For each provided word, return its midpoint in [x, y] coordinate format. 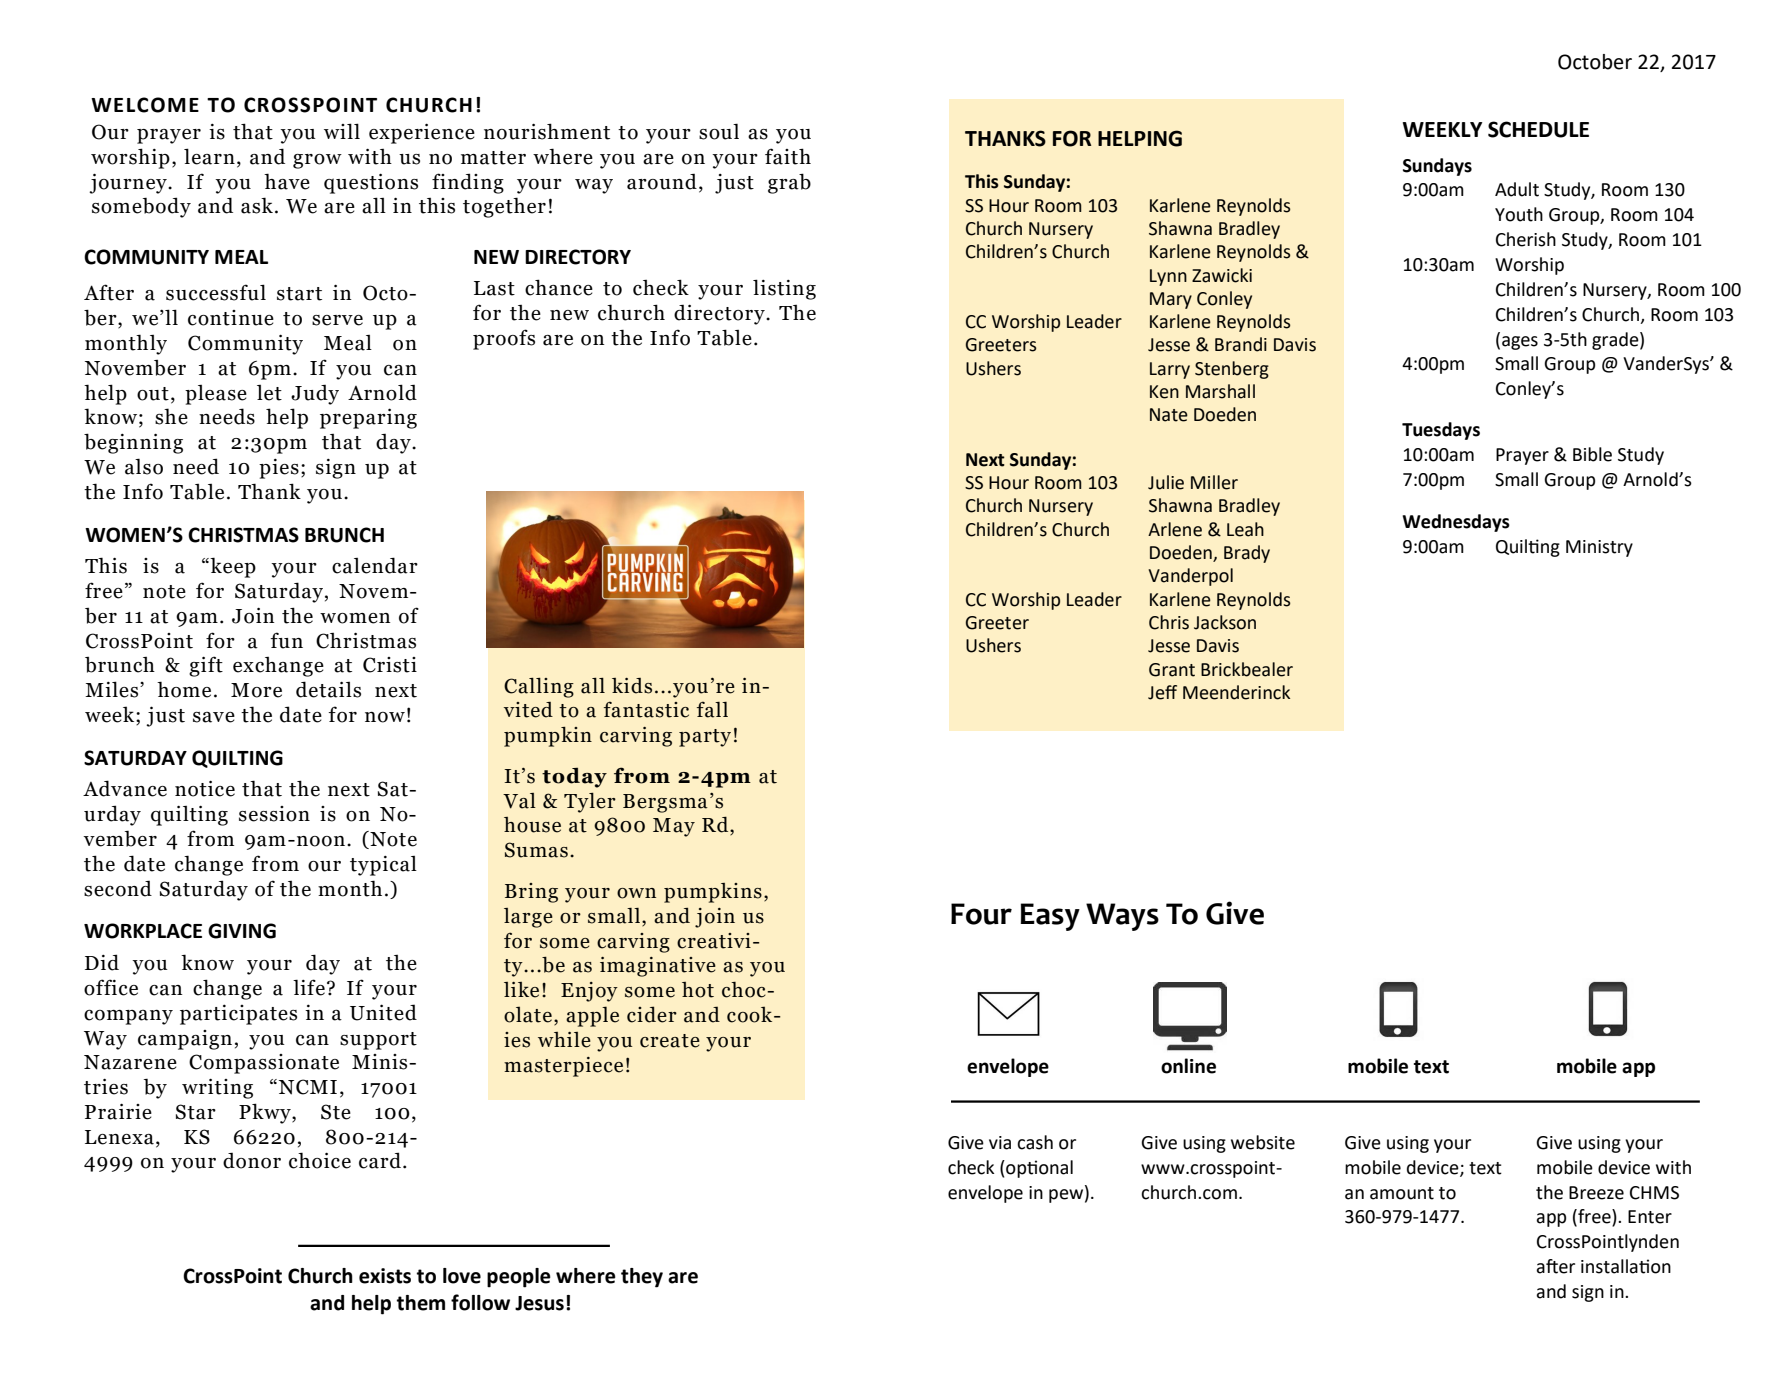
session [274, 814]
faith [788, 156]
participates [238, 1014]
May [674, 827]
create [670, 1041]
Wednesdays [1456, 523]
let [269, 393]
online [1188, 1066]
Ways [1122, 917]
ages [1520, 343]
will [342, 131]
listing [784, 289]
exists [385, 1276]
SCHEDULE [1538, 129]
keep [233, 567]
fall [712, 709]
